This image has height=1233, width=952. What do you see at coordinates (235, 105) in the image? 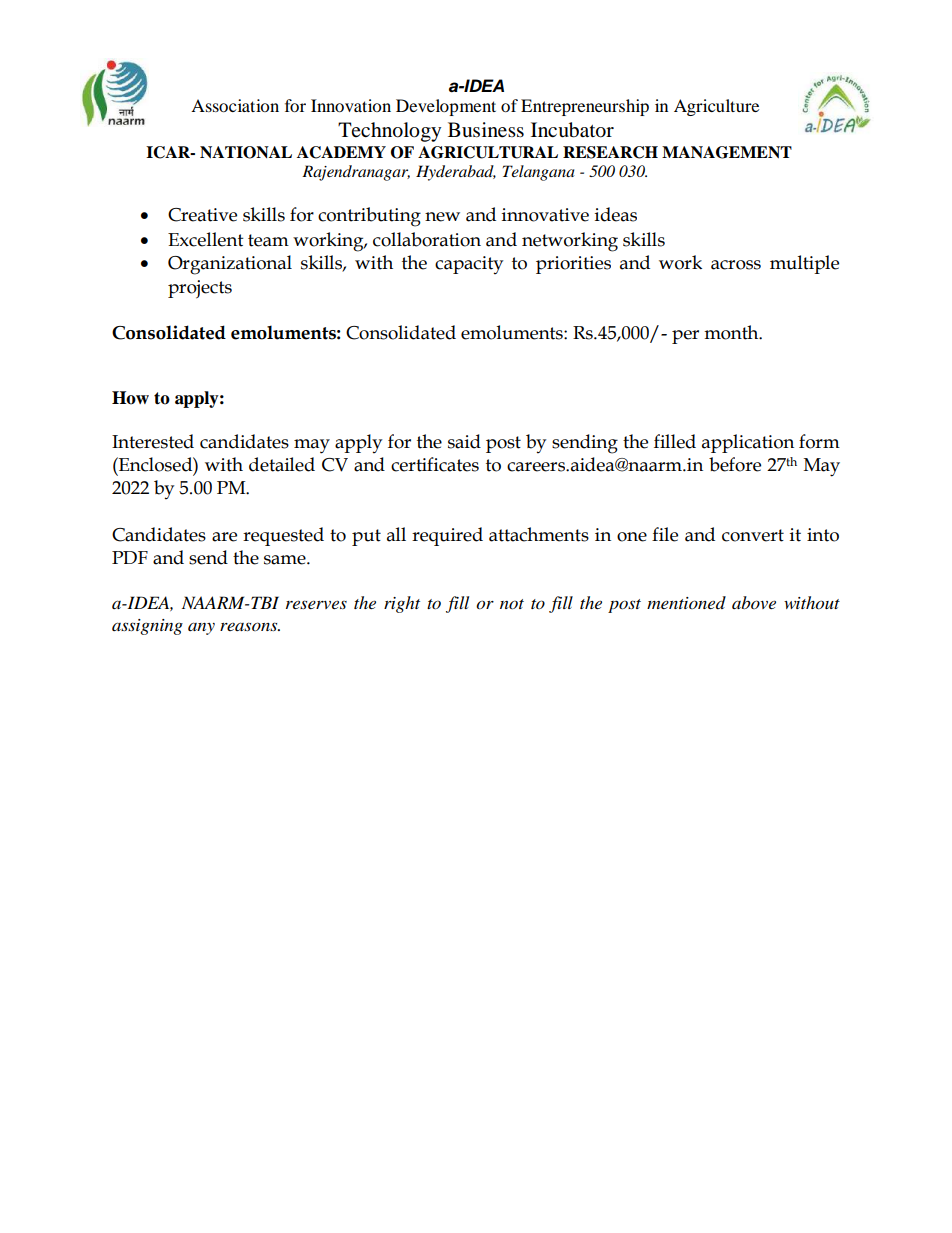
I see `Association` at bounding box center [235, 105].
